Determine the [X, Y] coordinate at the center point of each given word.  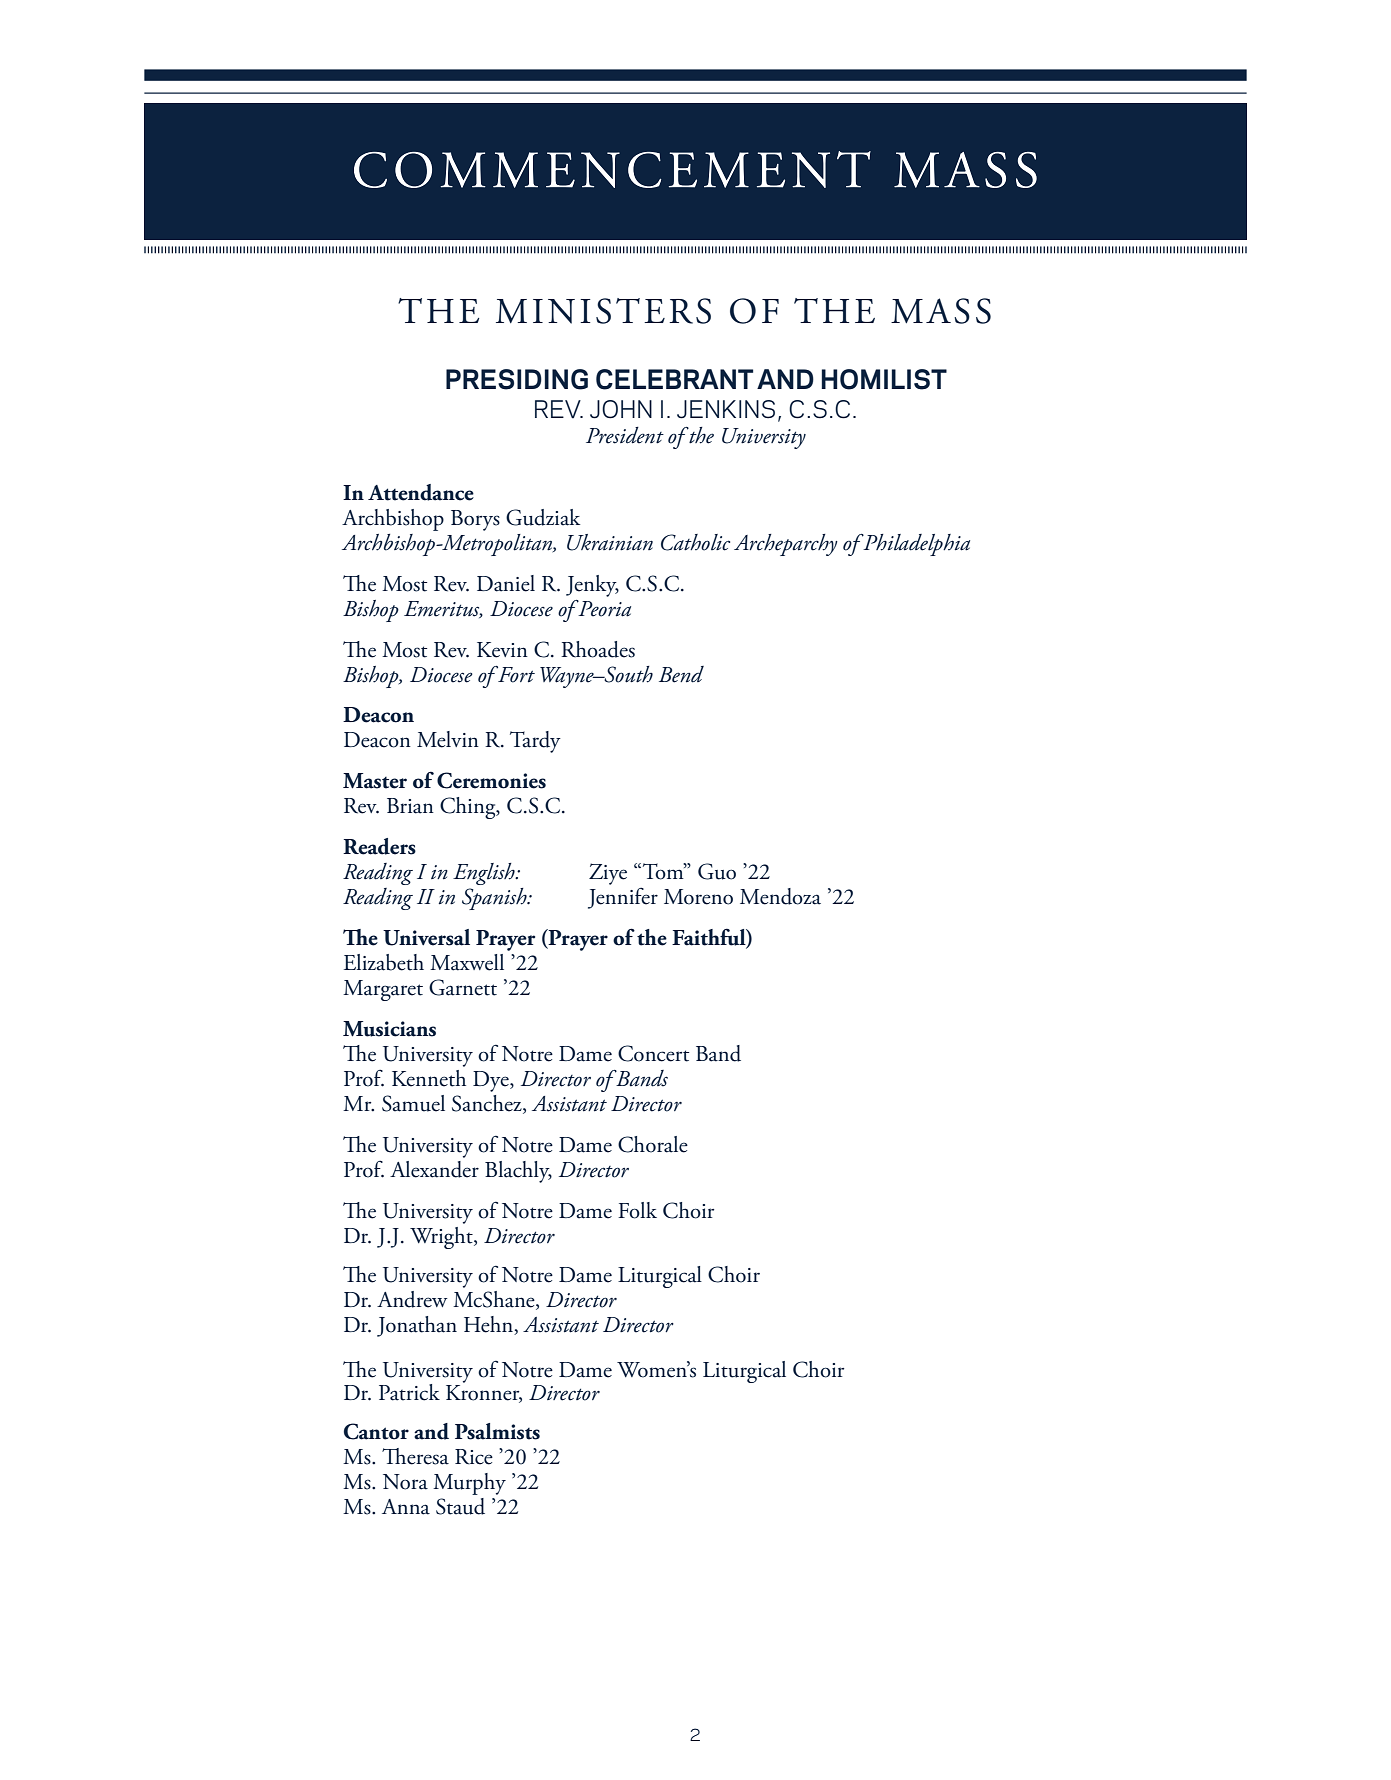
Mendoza [780, 896]
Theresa [415, 1456]
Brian [410, 806]
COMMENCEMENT [612, 169]
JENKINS [726, 409]
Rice [474, 1457]
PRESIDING [517, 379]
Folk [637, 1210]
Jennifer [623, 898]
